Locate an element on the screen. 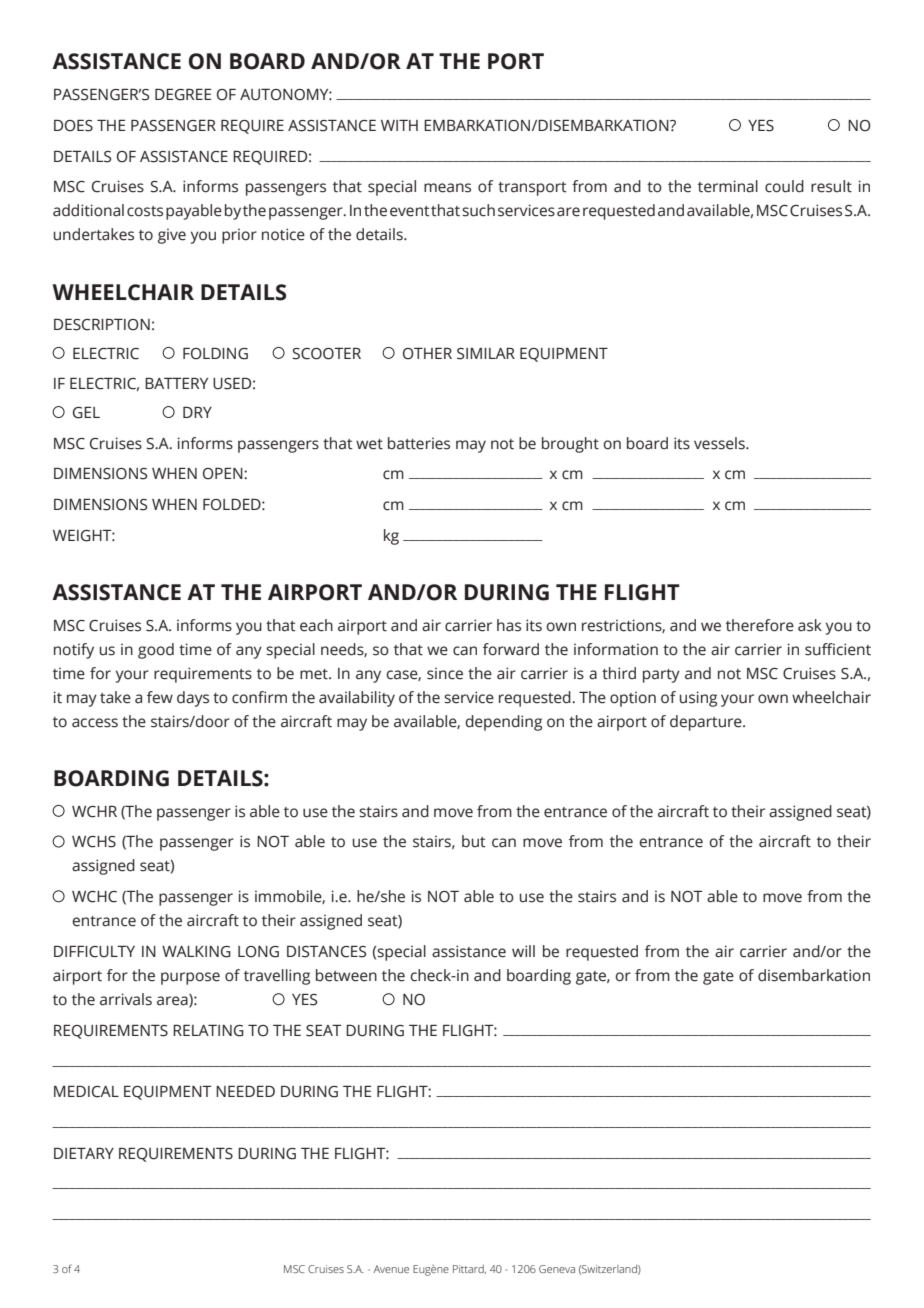 The image size is (924, 1308). but is located at coordinates (474, 841).
